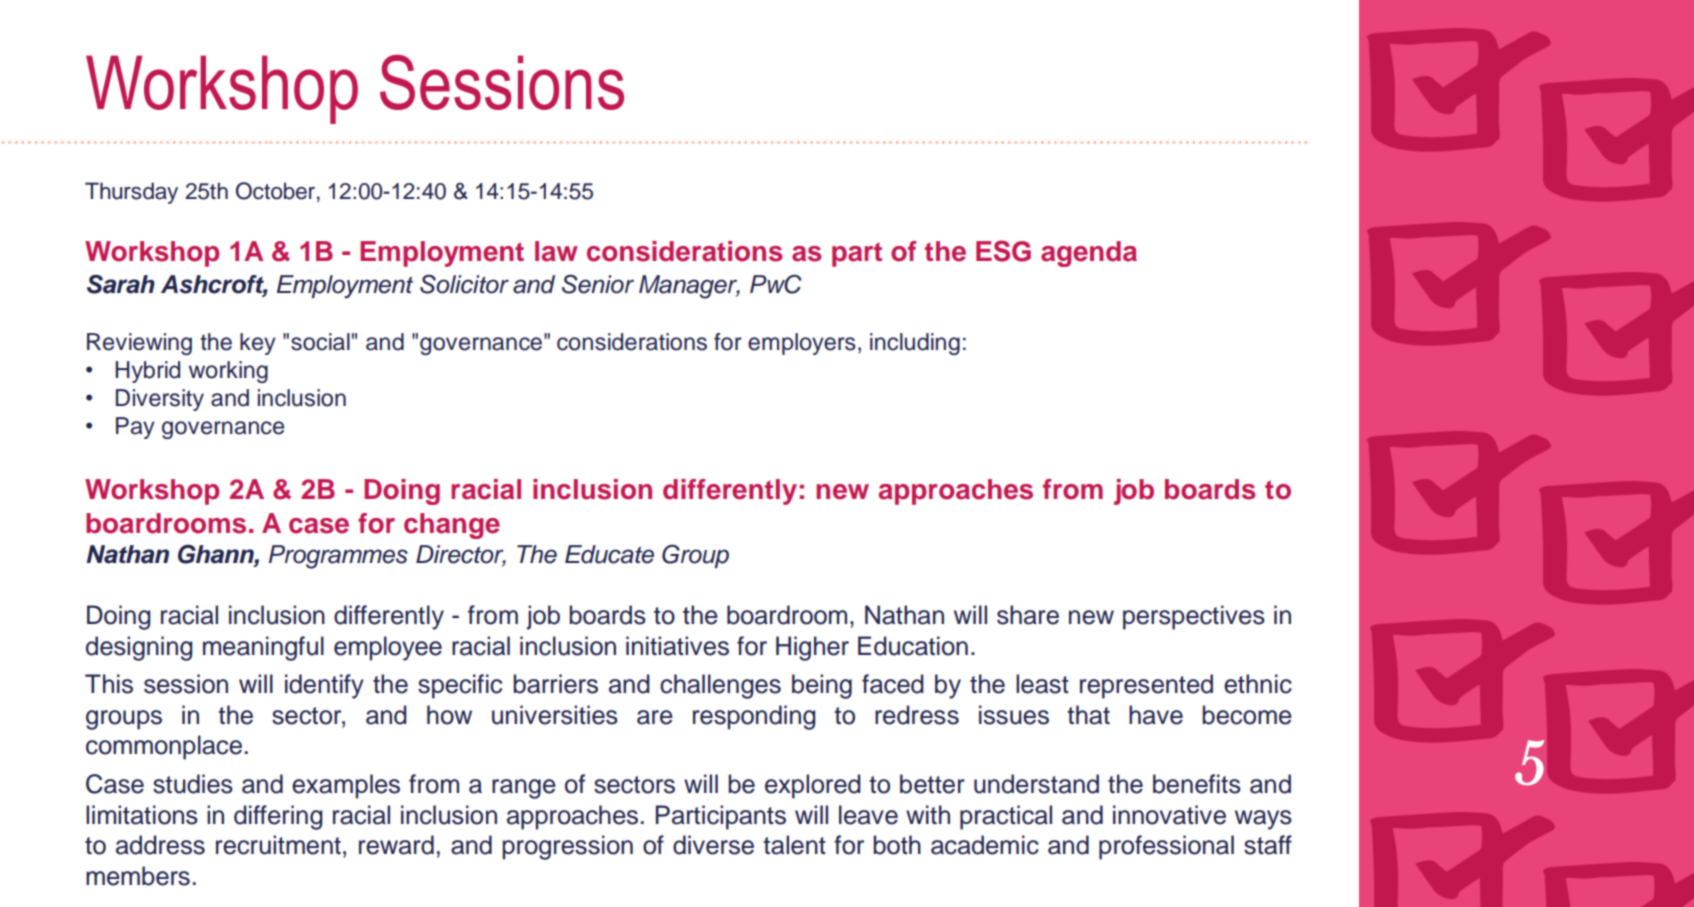 The height and width of the document is (907, 1694). Describe the element at coordinates (131, 193) in the document. I see `Thursday` at that location.
